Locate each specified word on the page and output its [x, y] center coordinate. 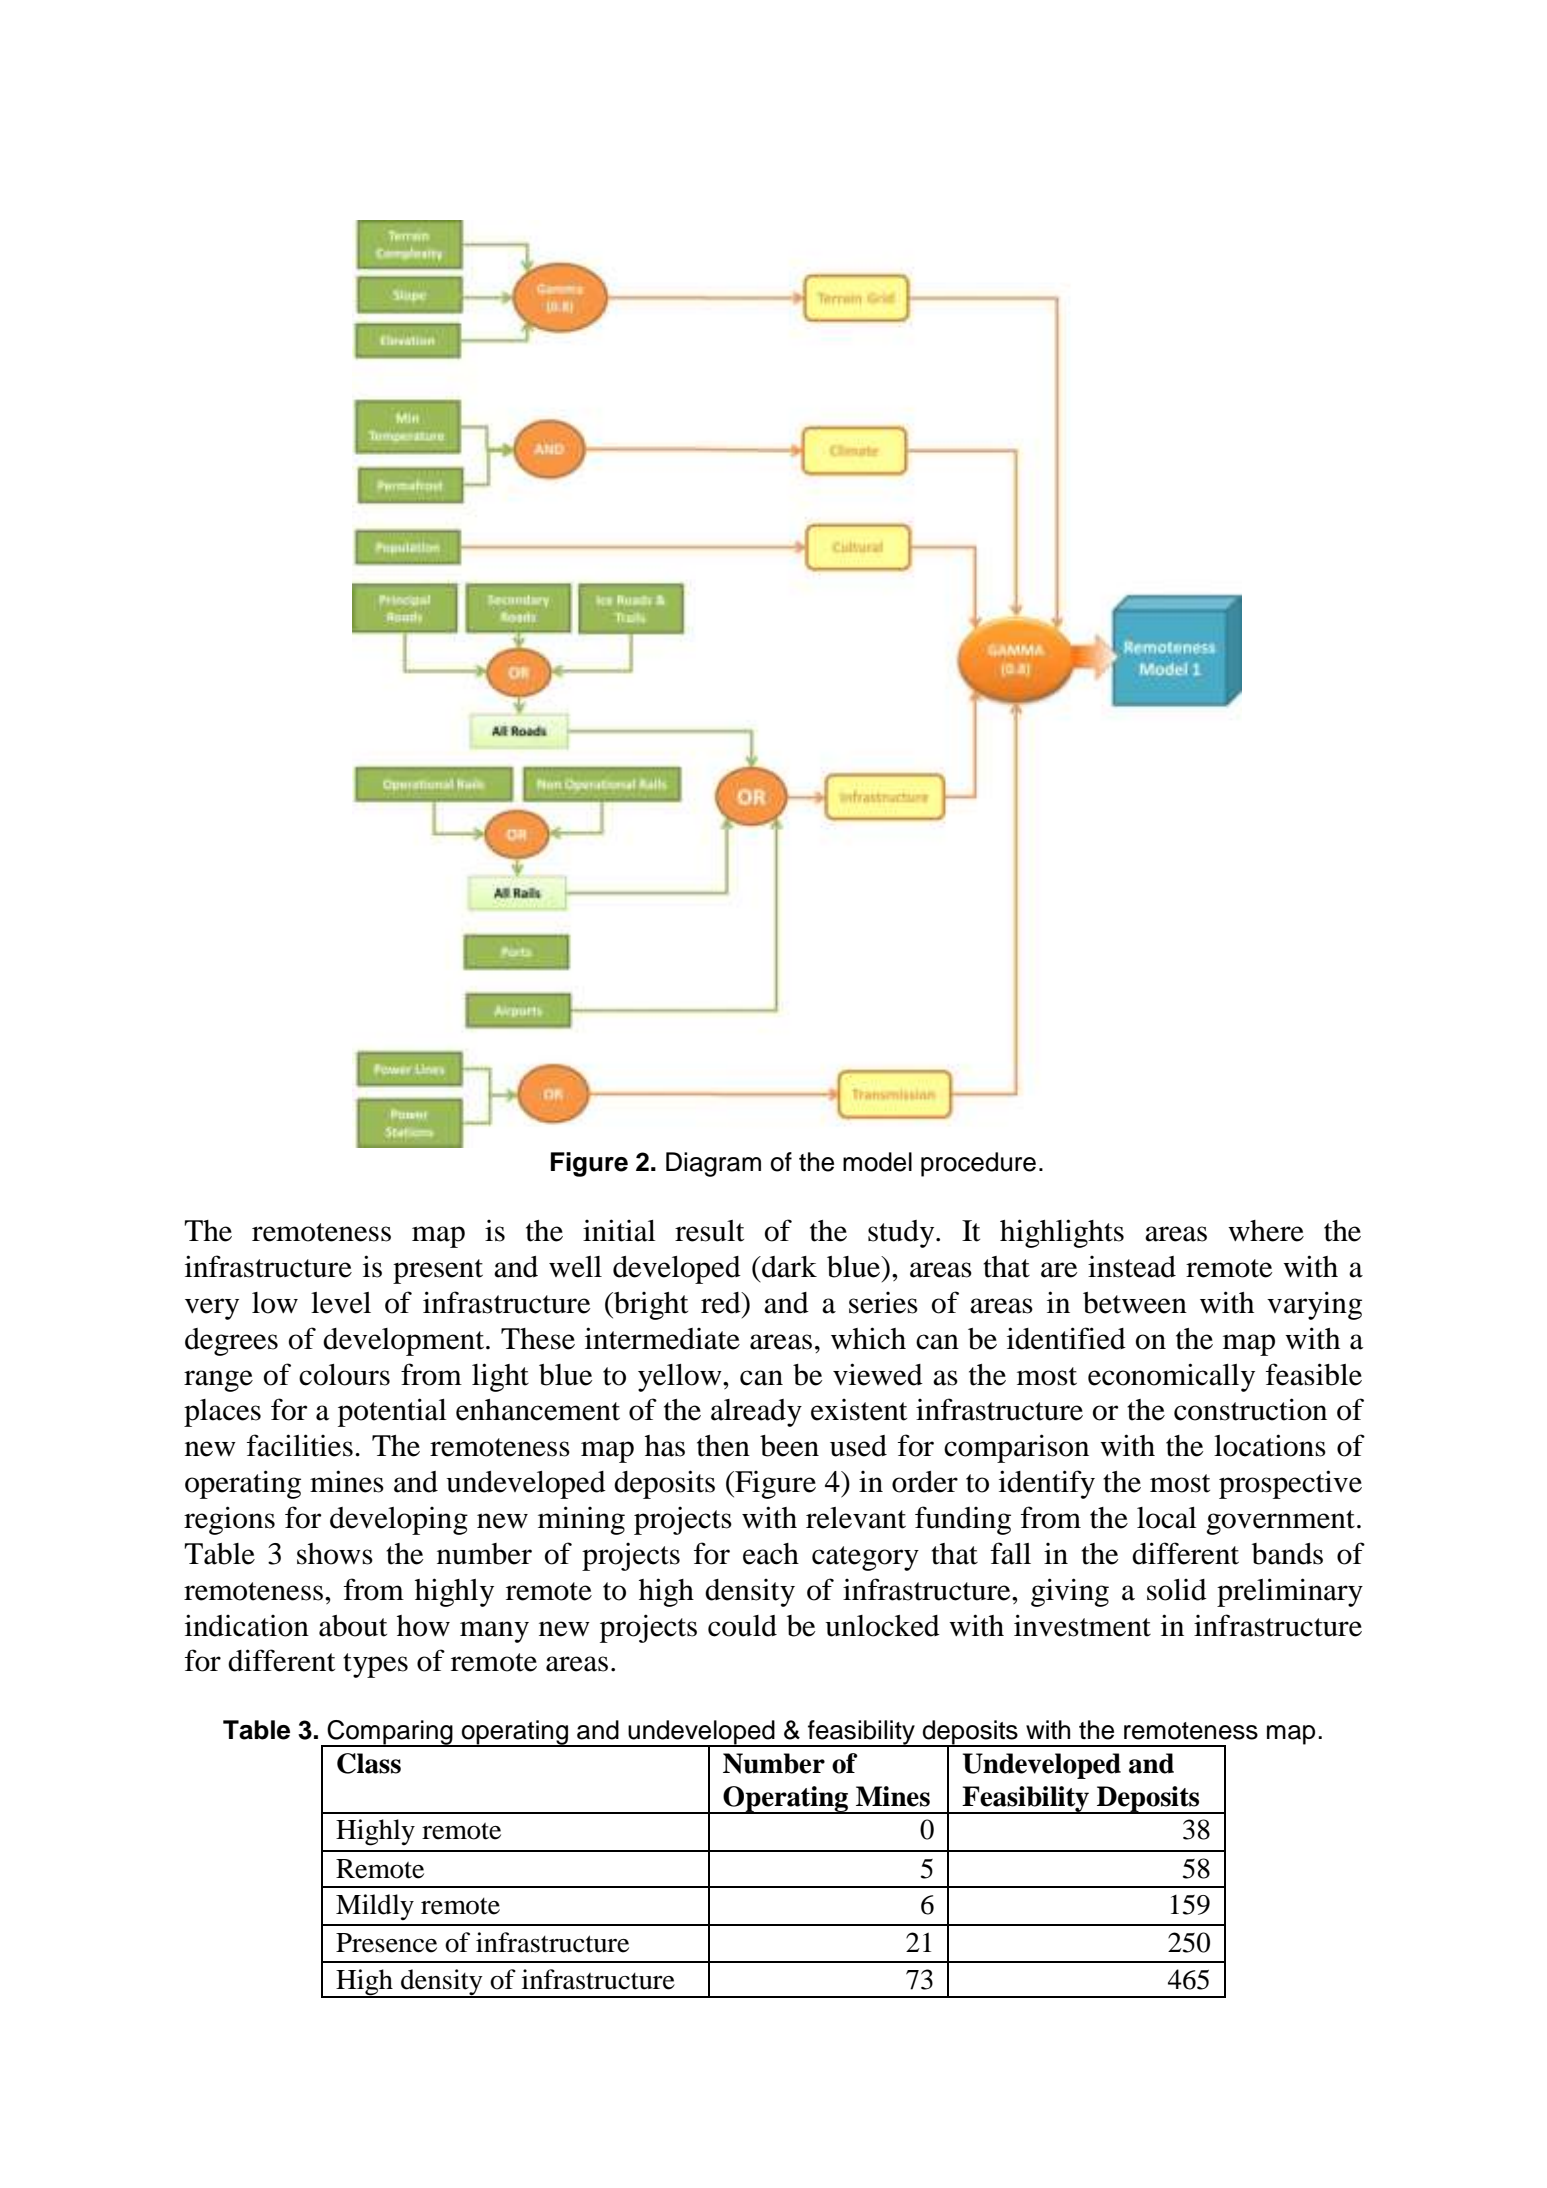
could [742, 1626]
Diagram [713, 1164]
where [1266, 1231]
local [1167, 1518]
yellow [681, 1378]
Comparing [390, 1733]
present [438, 1271]
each [771, 1554]
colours [344, 1375]
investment [1082, 1625]
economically [1171, 1377]
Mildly [375, 1907]
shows [335, 1554]
